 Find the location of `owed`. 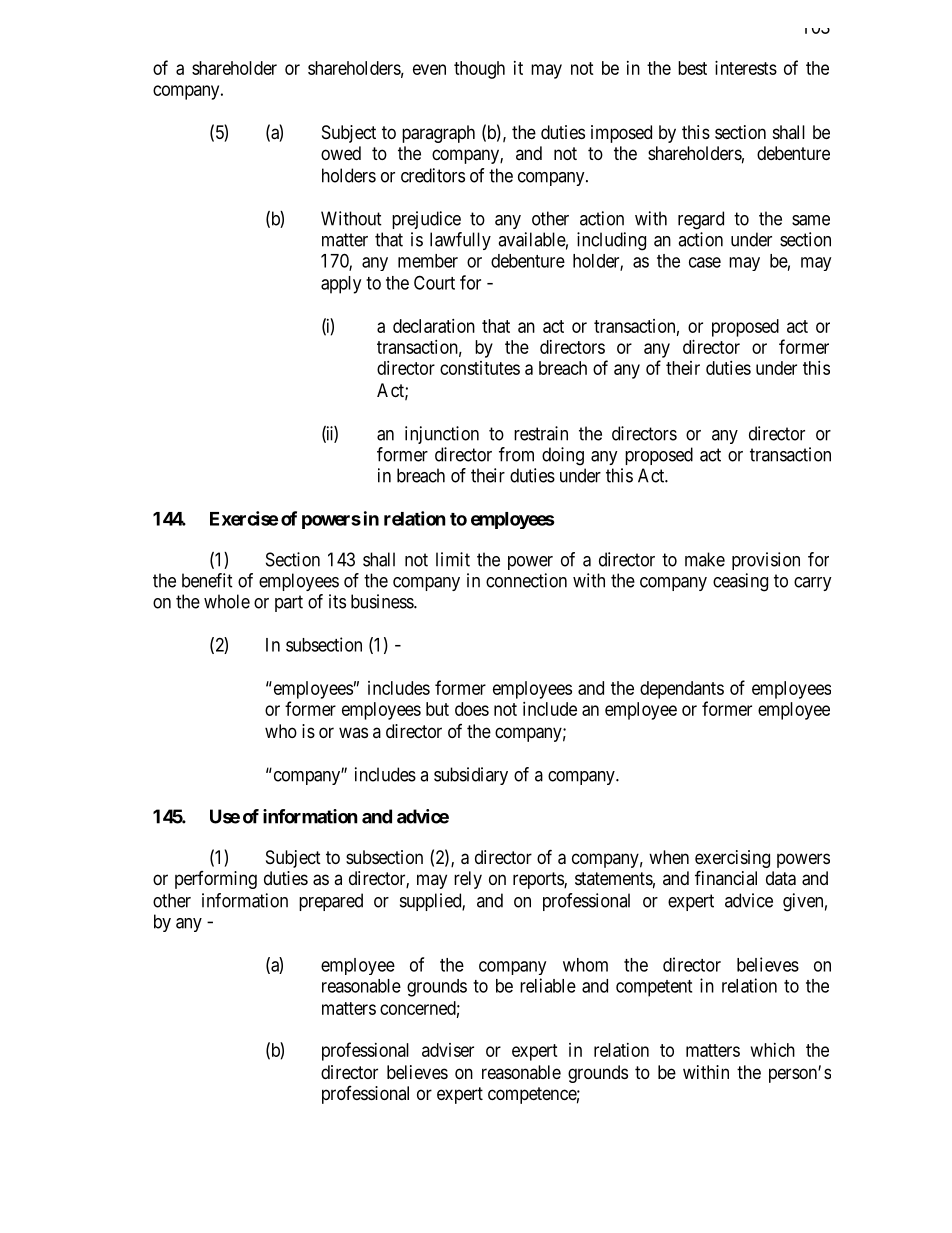

owed is located at coordinates (341, 153).
